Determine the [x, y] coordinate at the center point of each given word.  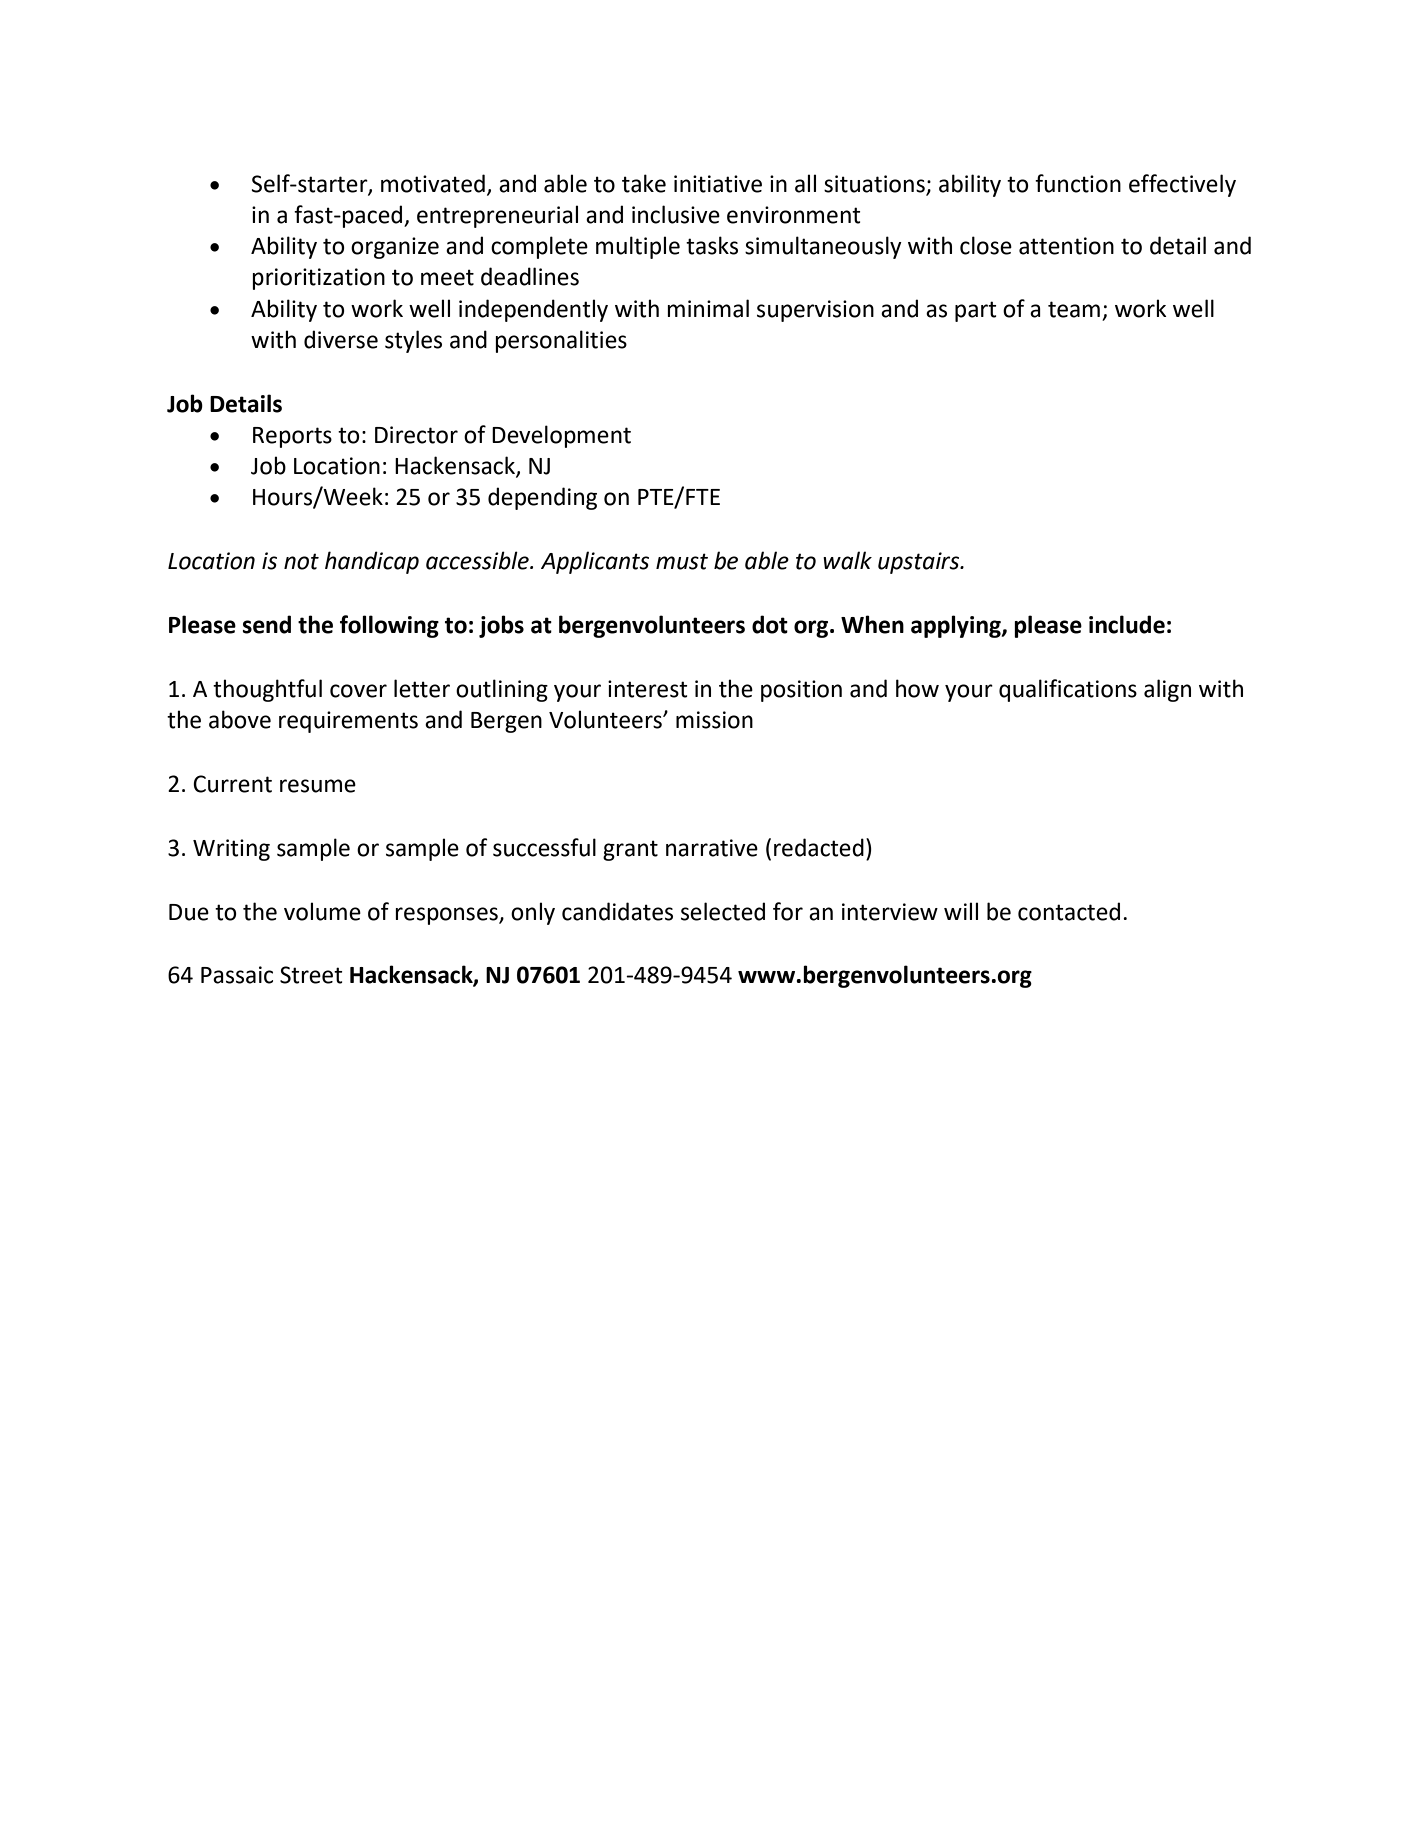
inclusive [676, 214]
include [1127, 624]
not [301, 561]
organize [395, 248]
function [1078, 183]
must [682, 561]
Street [311, 975]
